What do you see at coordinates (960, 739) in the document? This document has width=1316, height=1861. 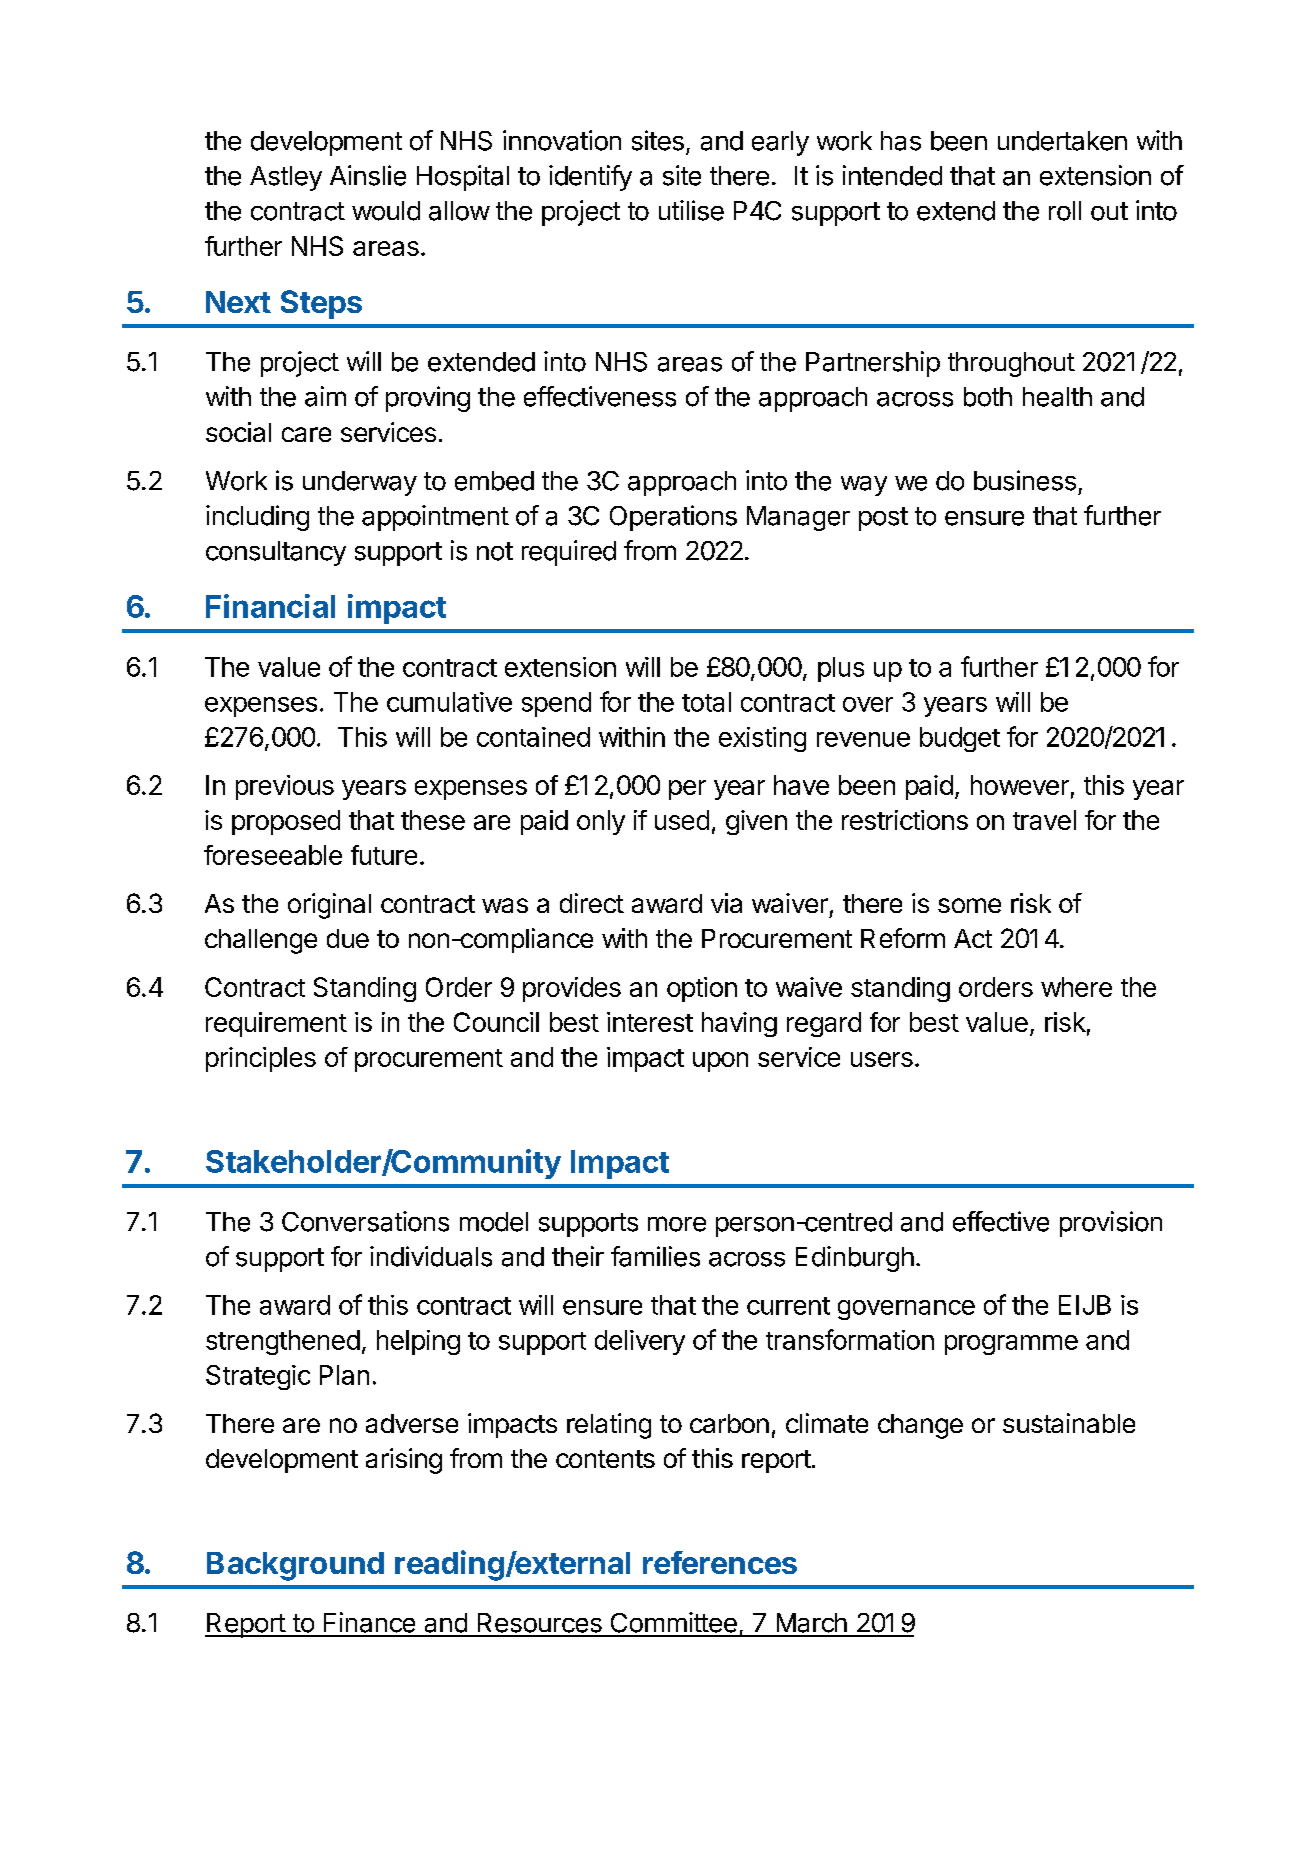 I see `budget` at bounding box center [960, 739].
